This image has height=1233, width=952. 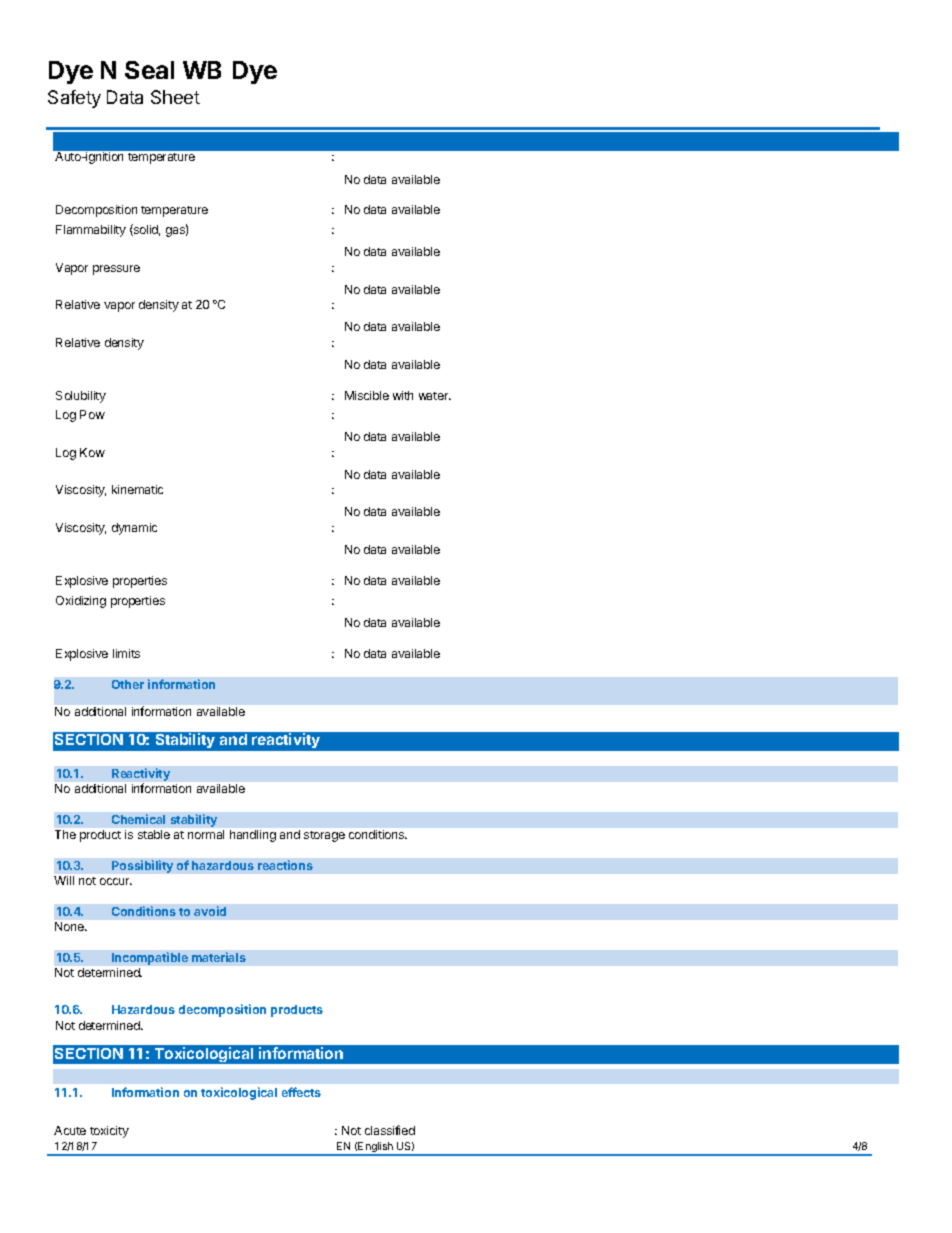 What do you see at coordinates (367, 395) in the image?
I see `Miscible` at bounding box center [367, 395].
